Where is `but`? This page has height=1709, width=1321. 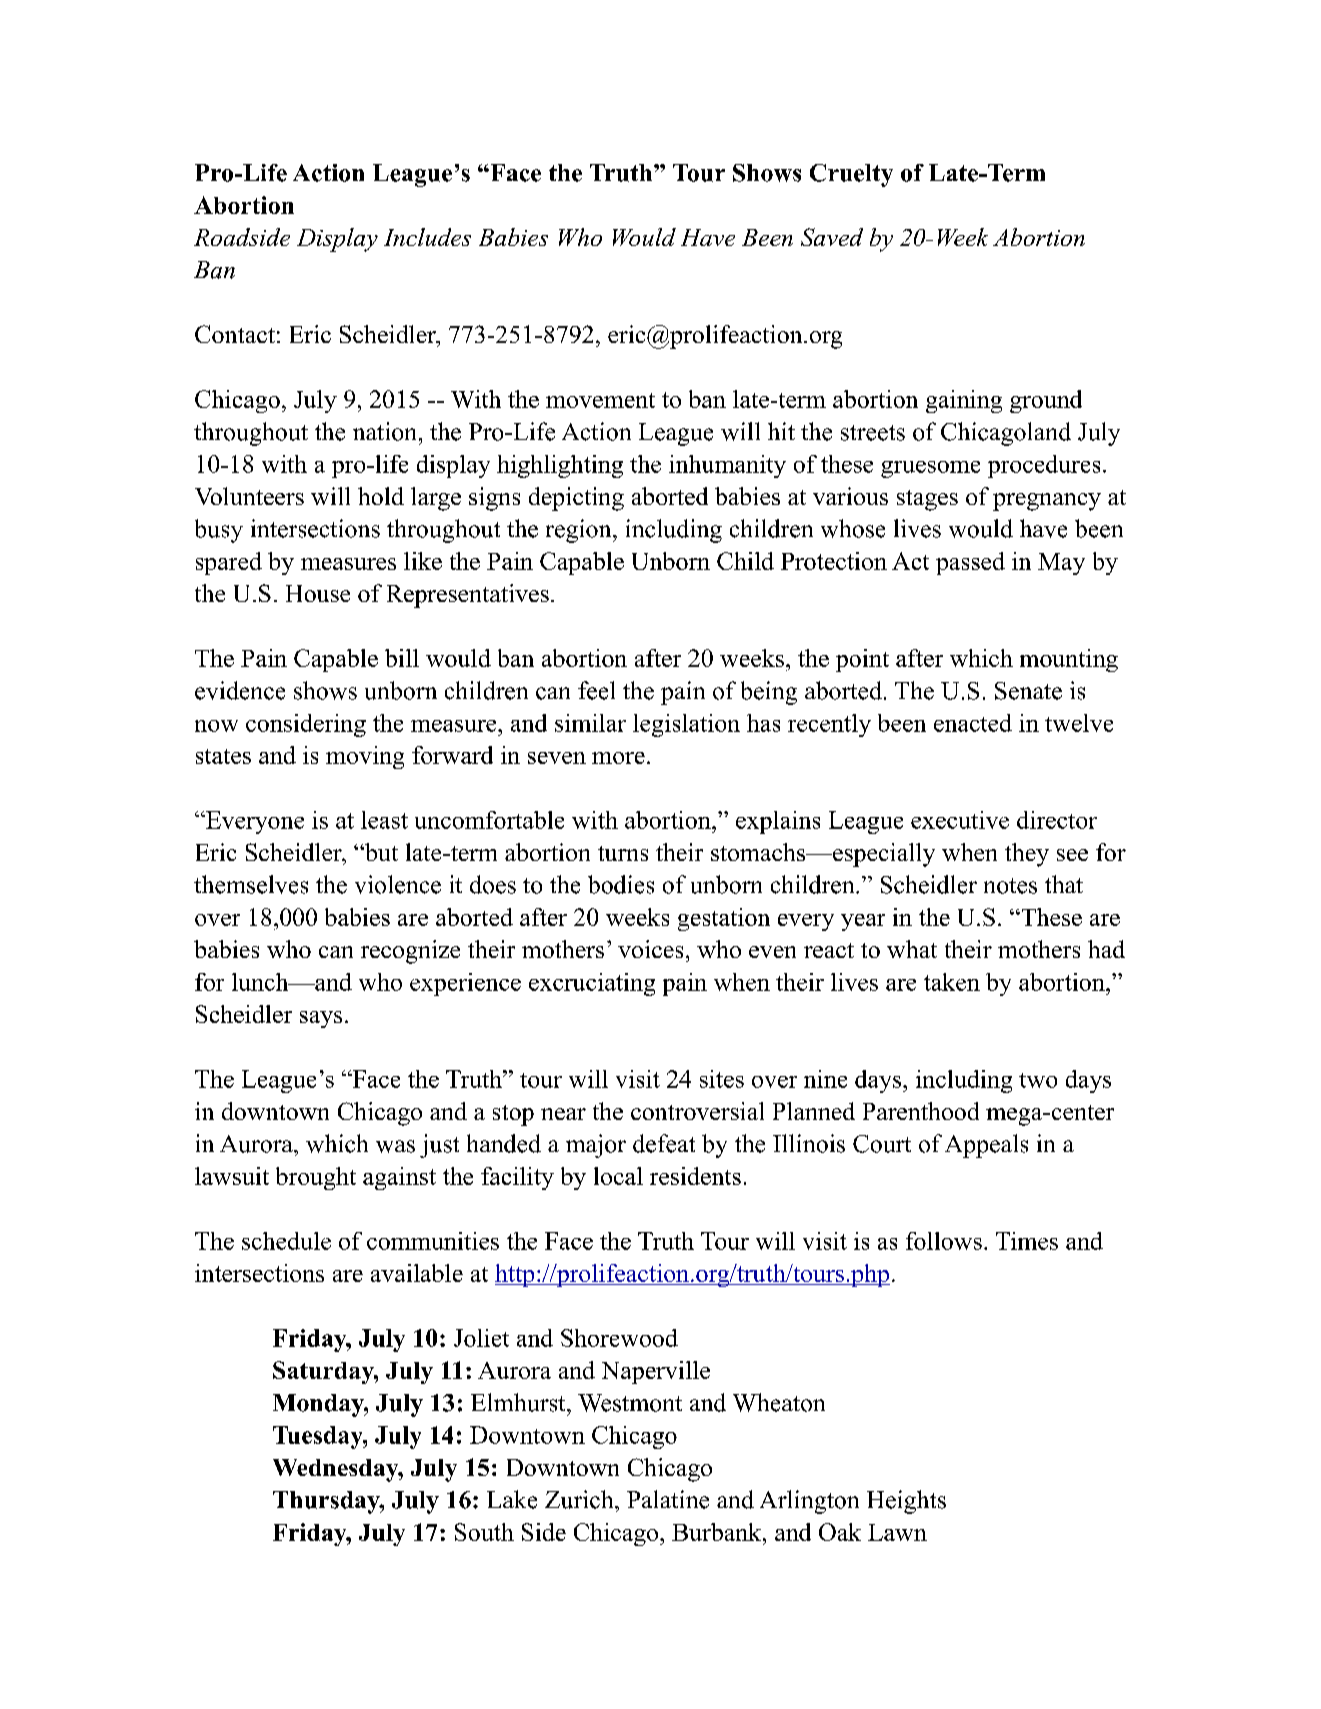
but is located at coordinates (380, 852).
